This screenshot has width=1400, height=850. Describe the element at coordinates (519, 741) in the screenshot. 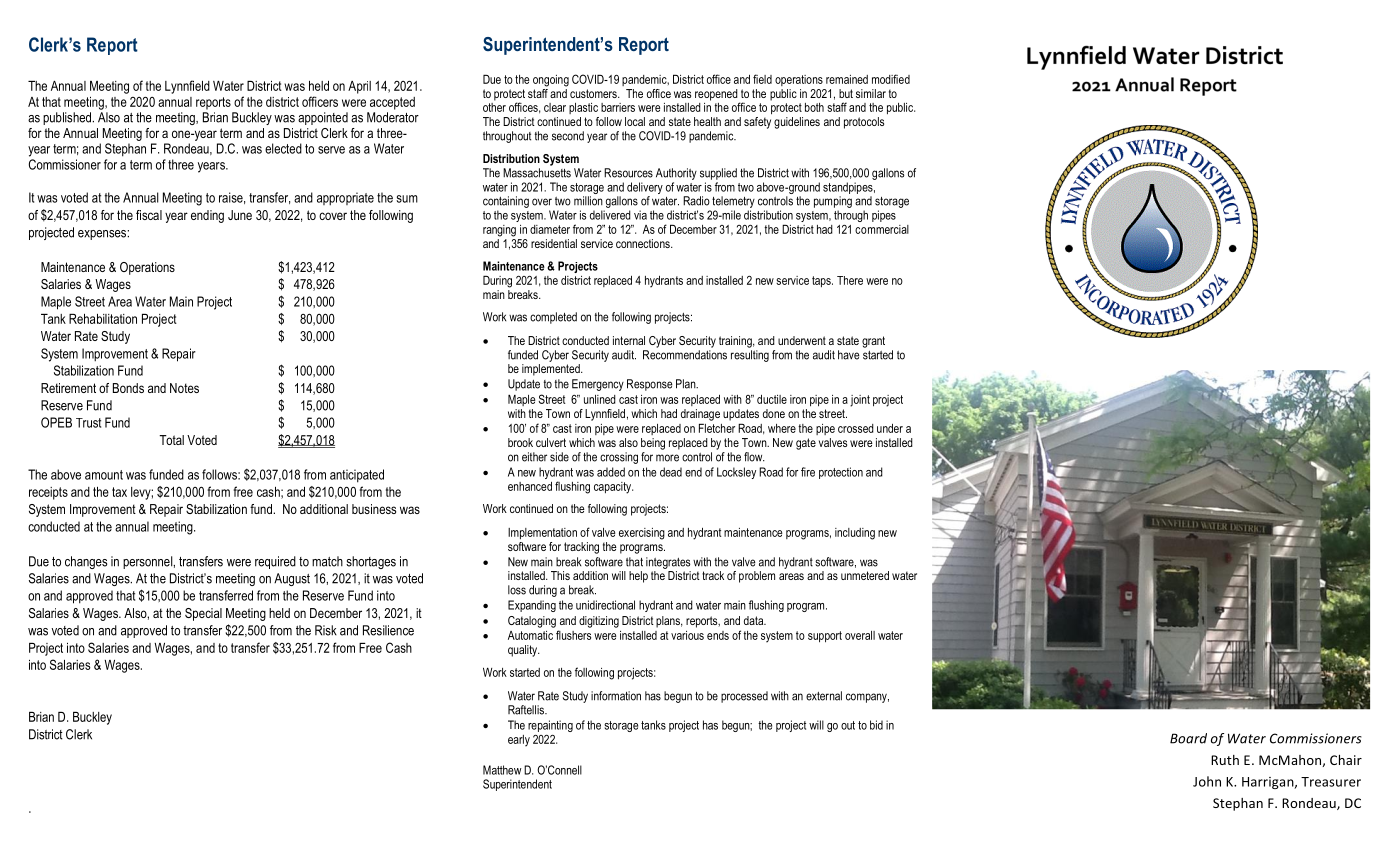

I see `early` at that location.
